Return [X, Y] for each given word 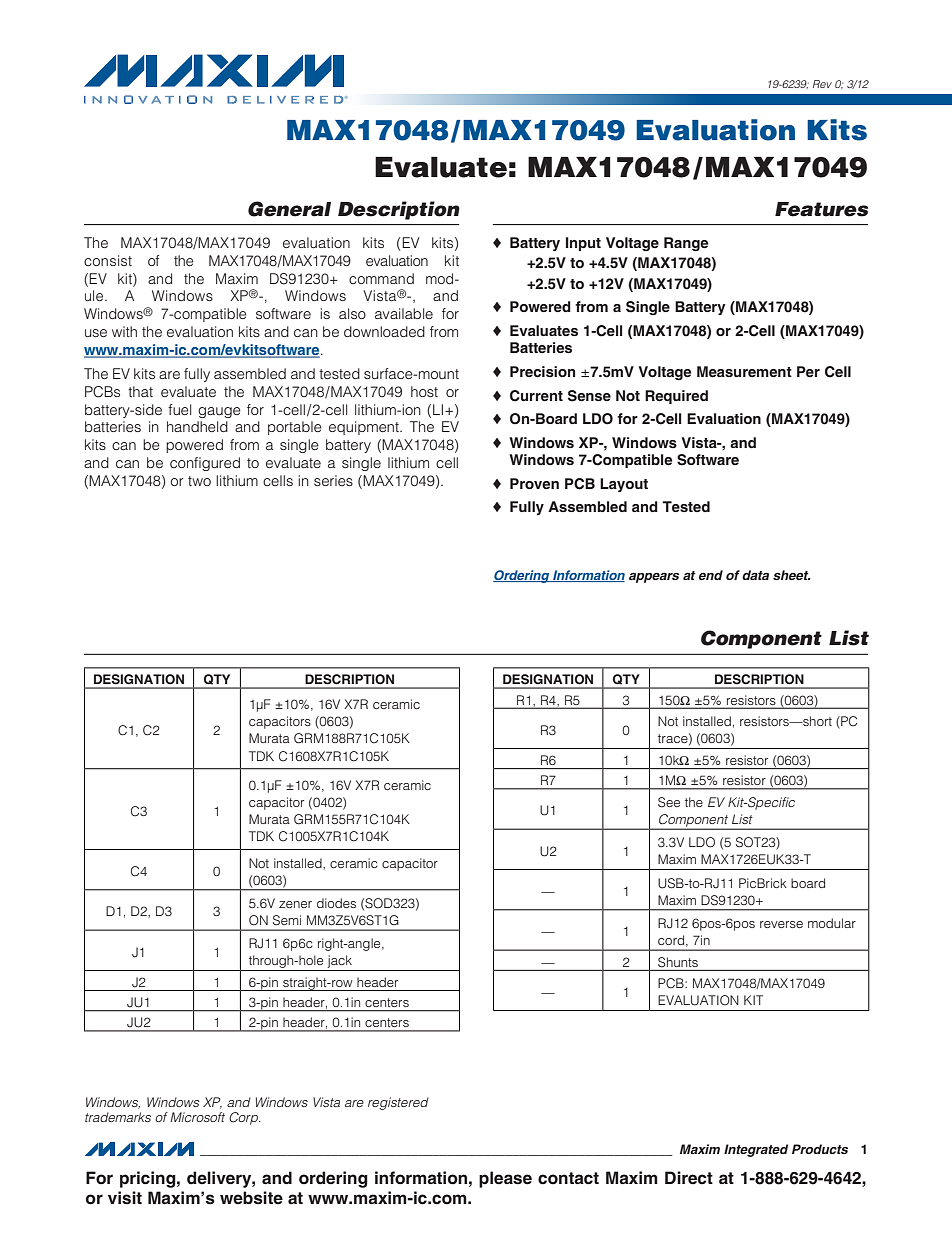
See [669, 802]
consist [108, 260]
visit [125, 1198]
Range [686, 244]
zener [295, 904]
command [381, 278]
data [755, 575]
